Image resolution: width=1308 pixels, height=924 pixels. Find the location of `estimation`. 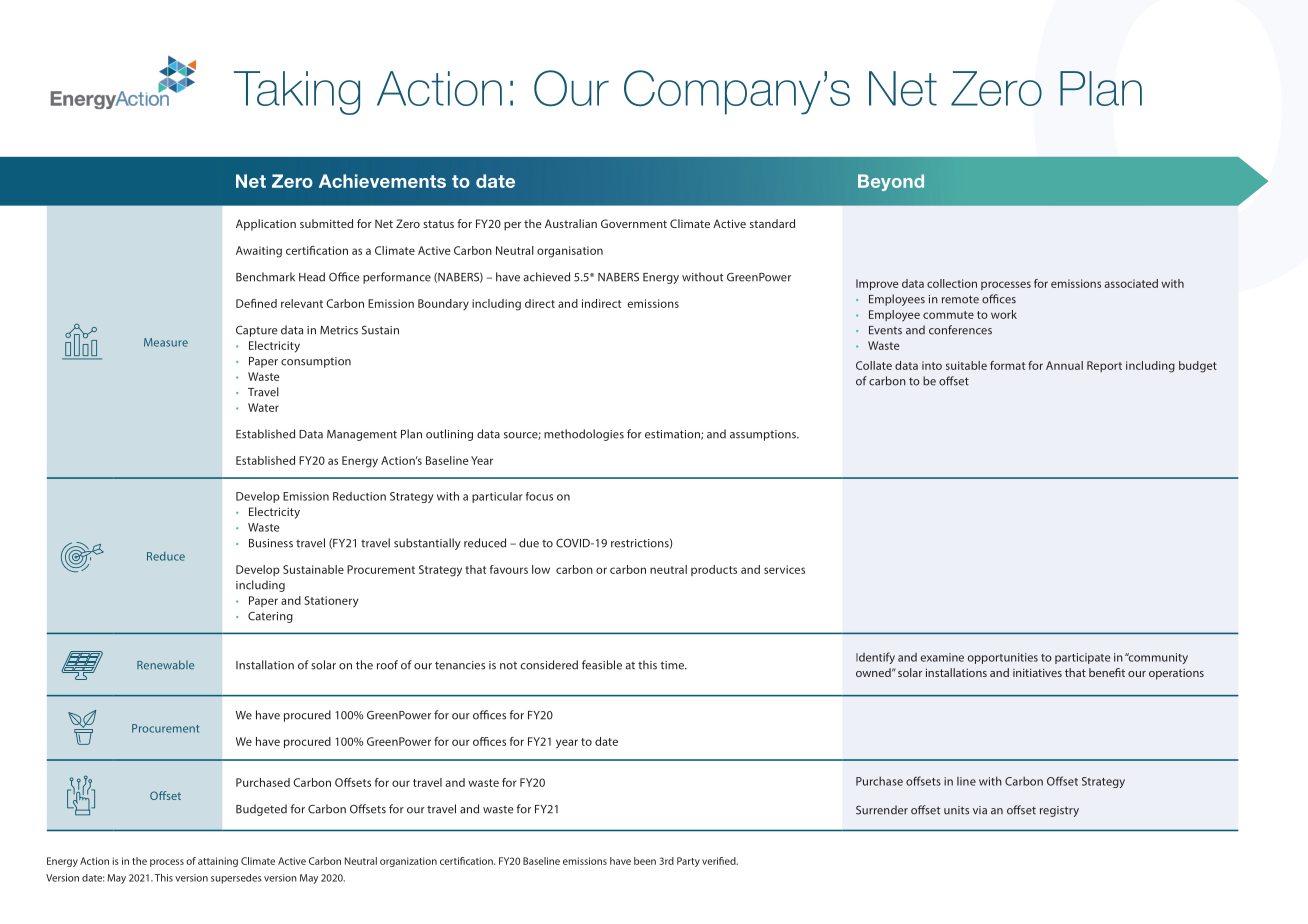

estimation is located at coordinates (673, 435).
